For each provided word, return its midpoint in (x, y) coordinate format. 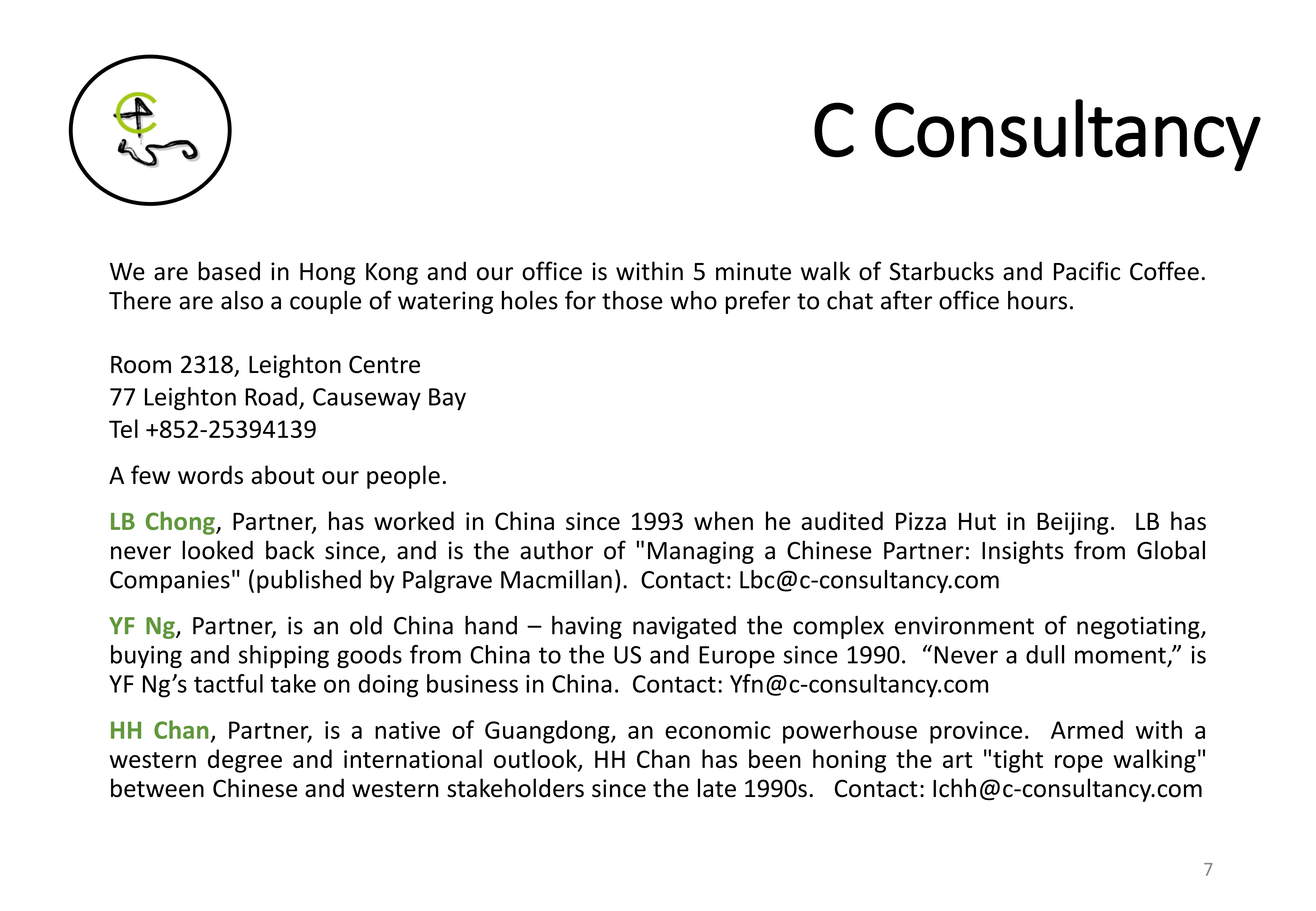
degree (245, 761)
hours (1037, 300)
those (632, 300)
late (717, 788)
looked (217, 550)
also (242, 300)
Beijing (1073, 523)
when (723, 520)
